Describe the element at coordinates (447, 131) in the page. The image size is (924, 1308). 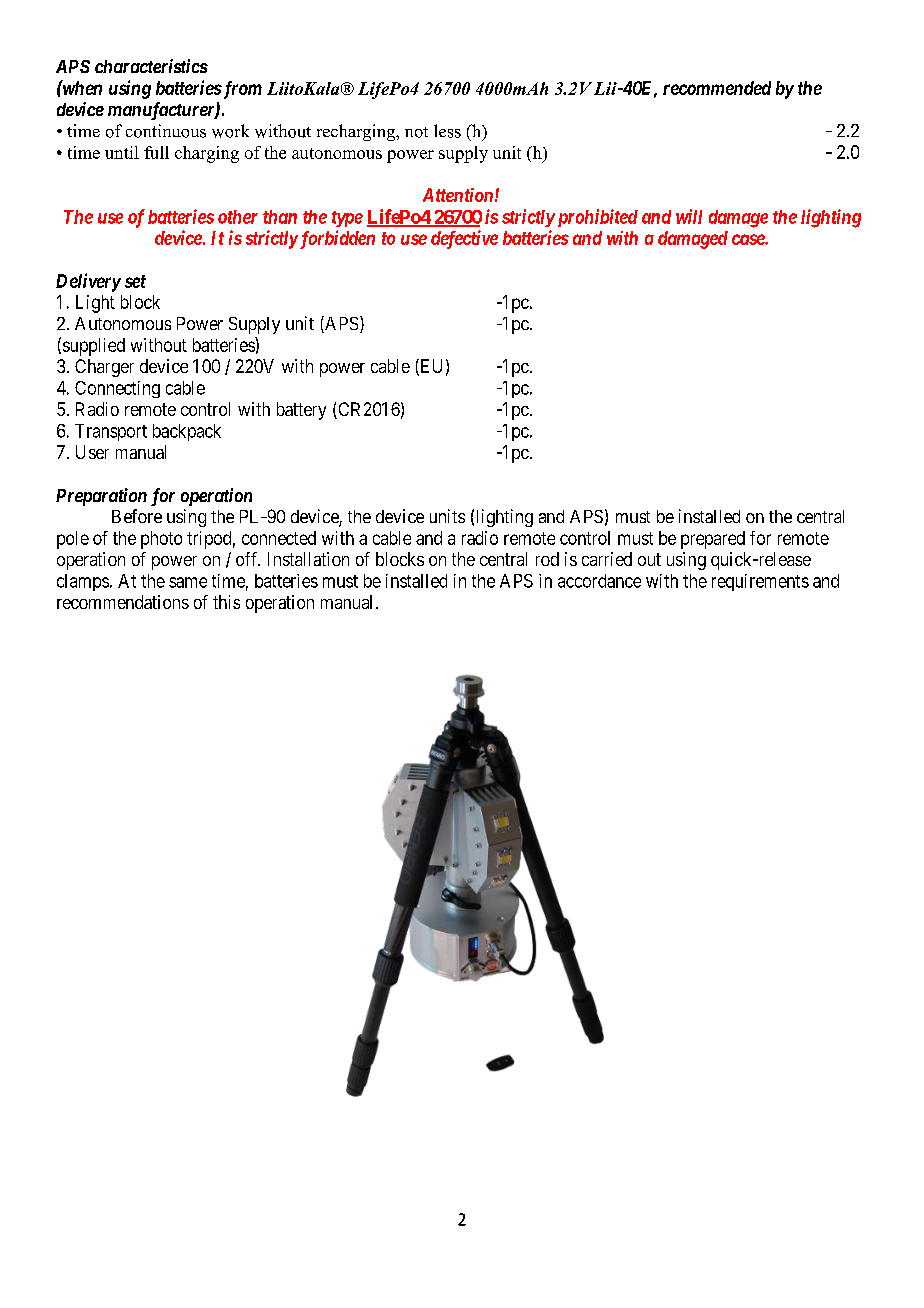
I see `less` at that location.
